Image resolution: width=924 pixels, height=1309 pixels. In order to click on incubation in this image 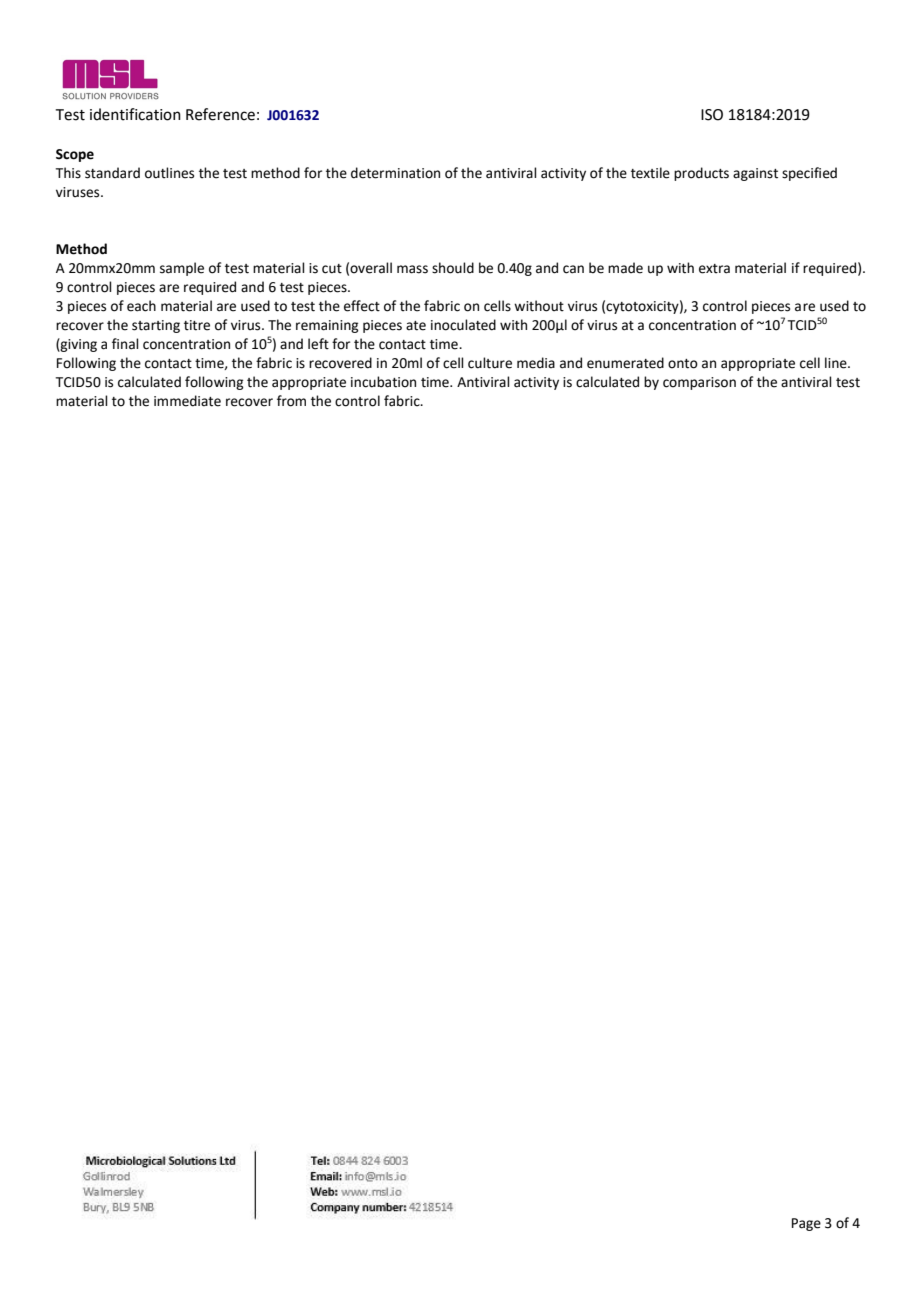, I will do `click(383, 382)`.
